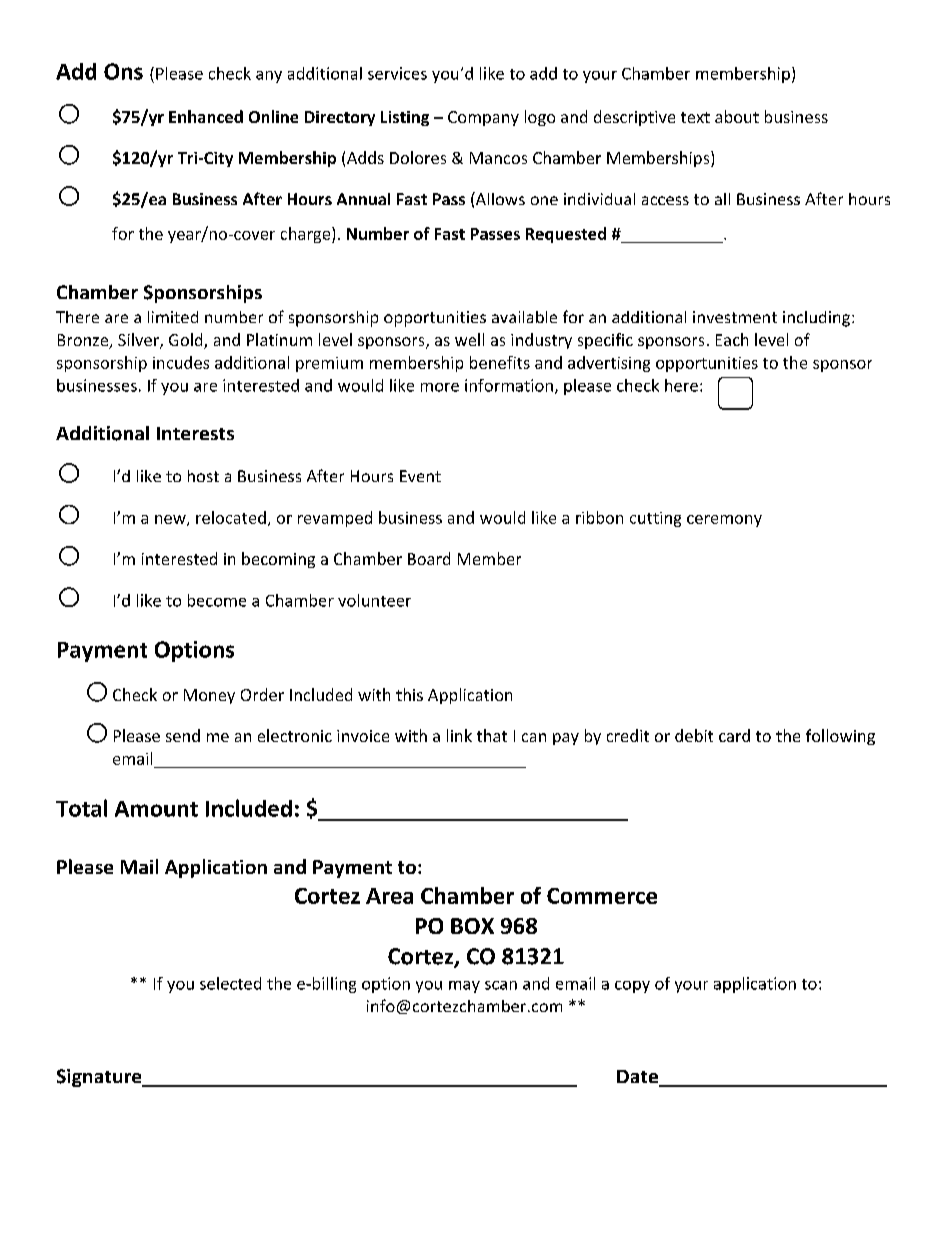  I want to click on about, so click(737, 116).
